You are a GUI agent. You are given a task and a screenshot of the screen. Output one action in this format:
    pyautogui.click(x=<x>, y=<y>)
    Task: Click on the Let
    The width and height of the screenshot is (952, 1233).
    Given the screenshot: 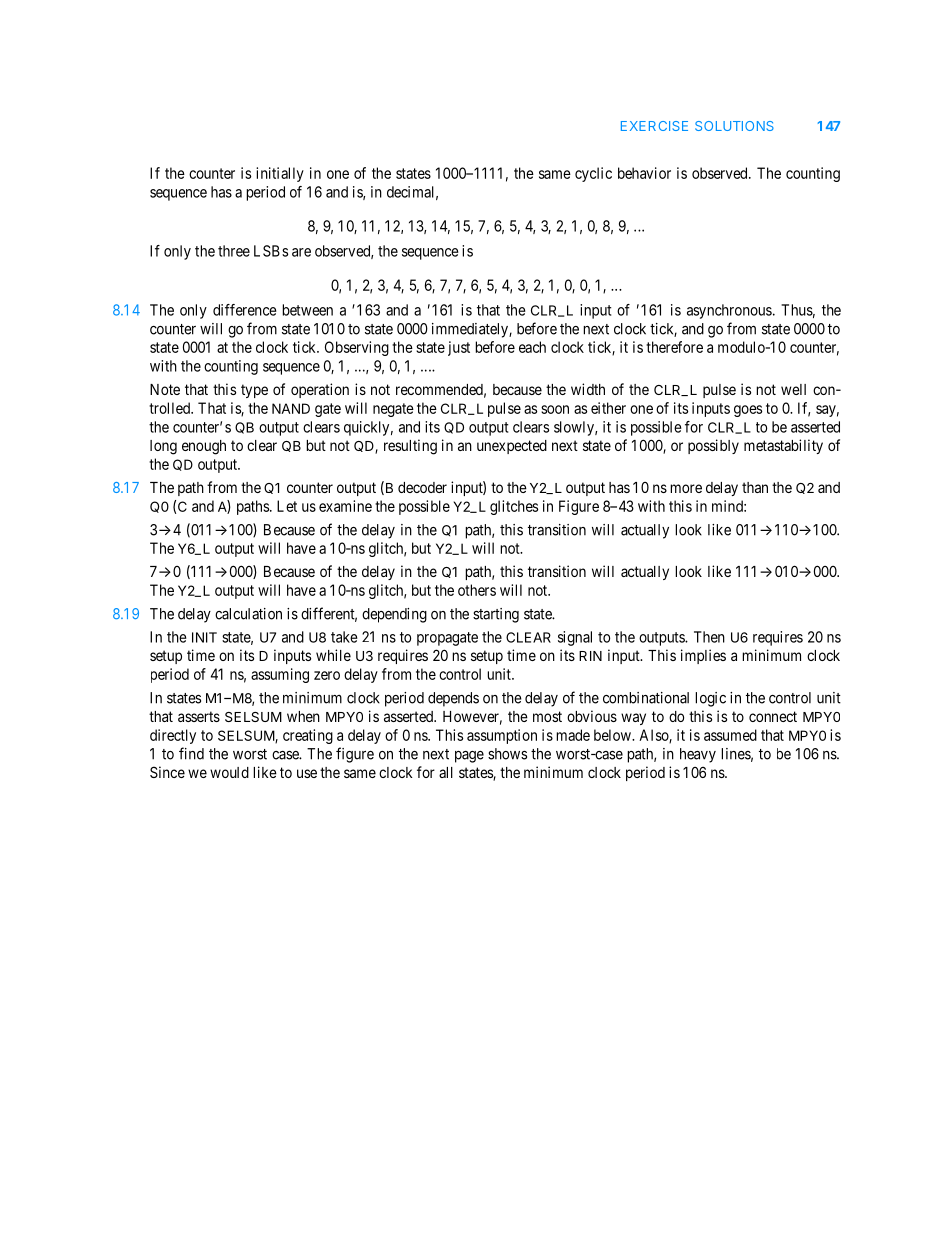 What is the action you would take?
    pyautogui.click(x=287, y=506)
